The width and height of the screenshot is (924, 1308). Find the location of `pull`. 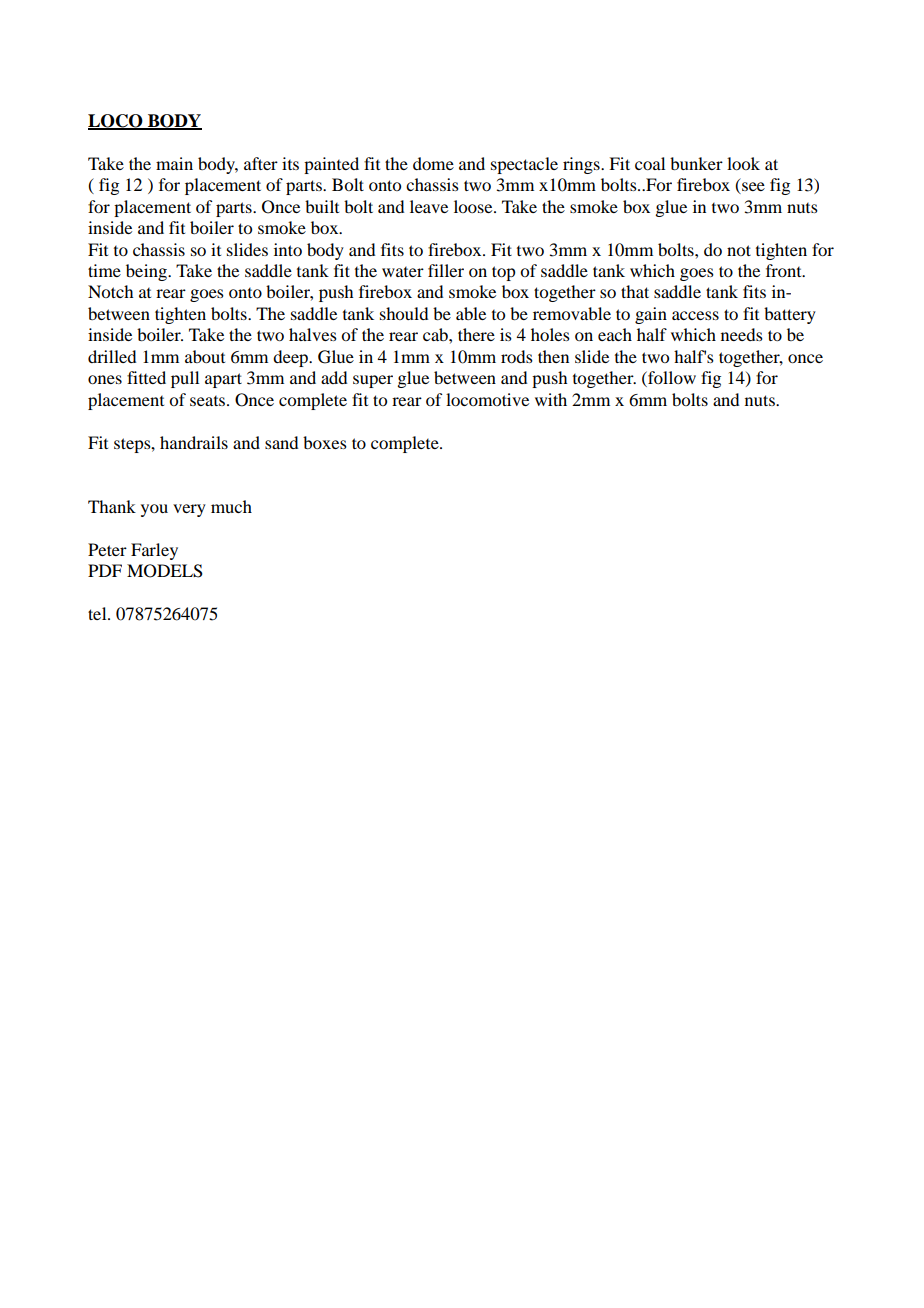

pull is located at coordinates (185, 379).
